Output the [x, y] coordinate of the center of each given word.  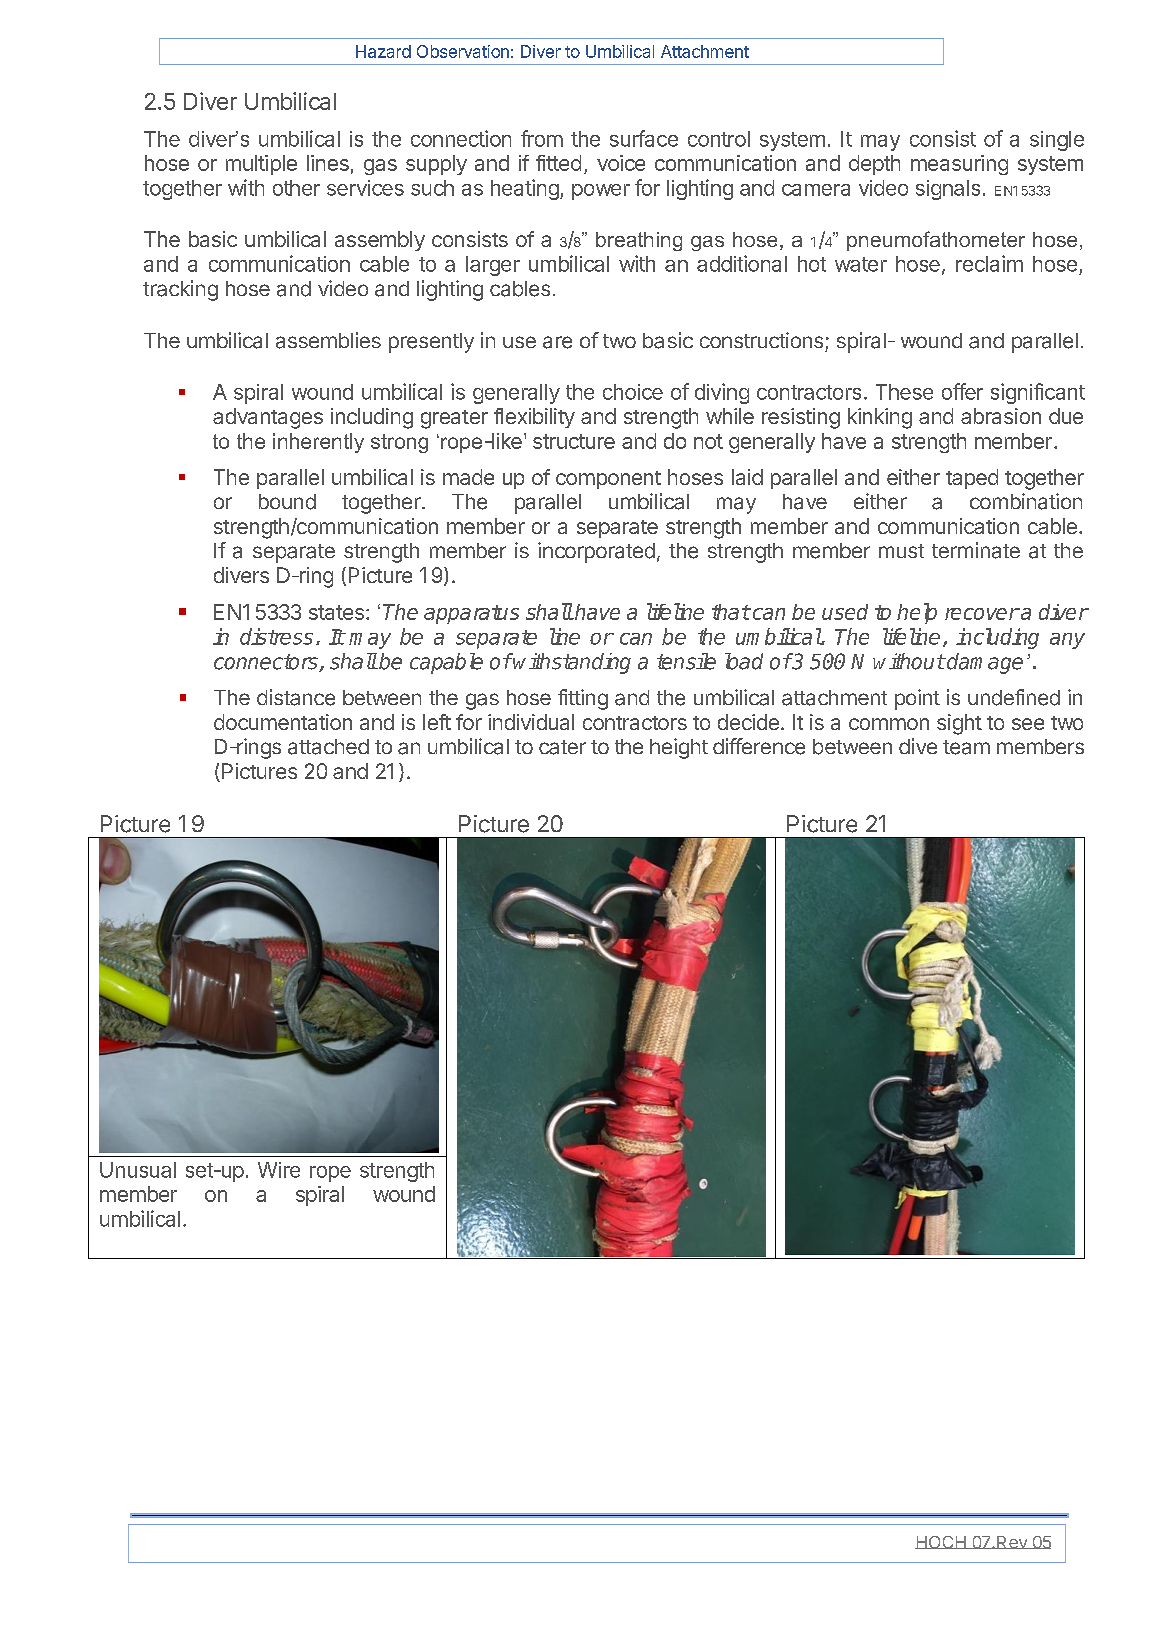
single [1057, 141]
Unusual [138, 1170]
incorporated [596, 552]
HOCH [941, 1542]
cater [562, 747]
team [966, 747]
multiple [261, 165]
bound [287, 502]
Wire [279, 1170]
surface [644, 138]
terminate [976, 550]
